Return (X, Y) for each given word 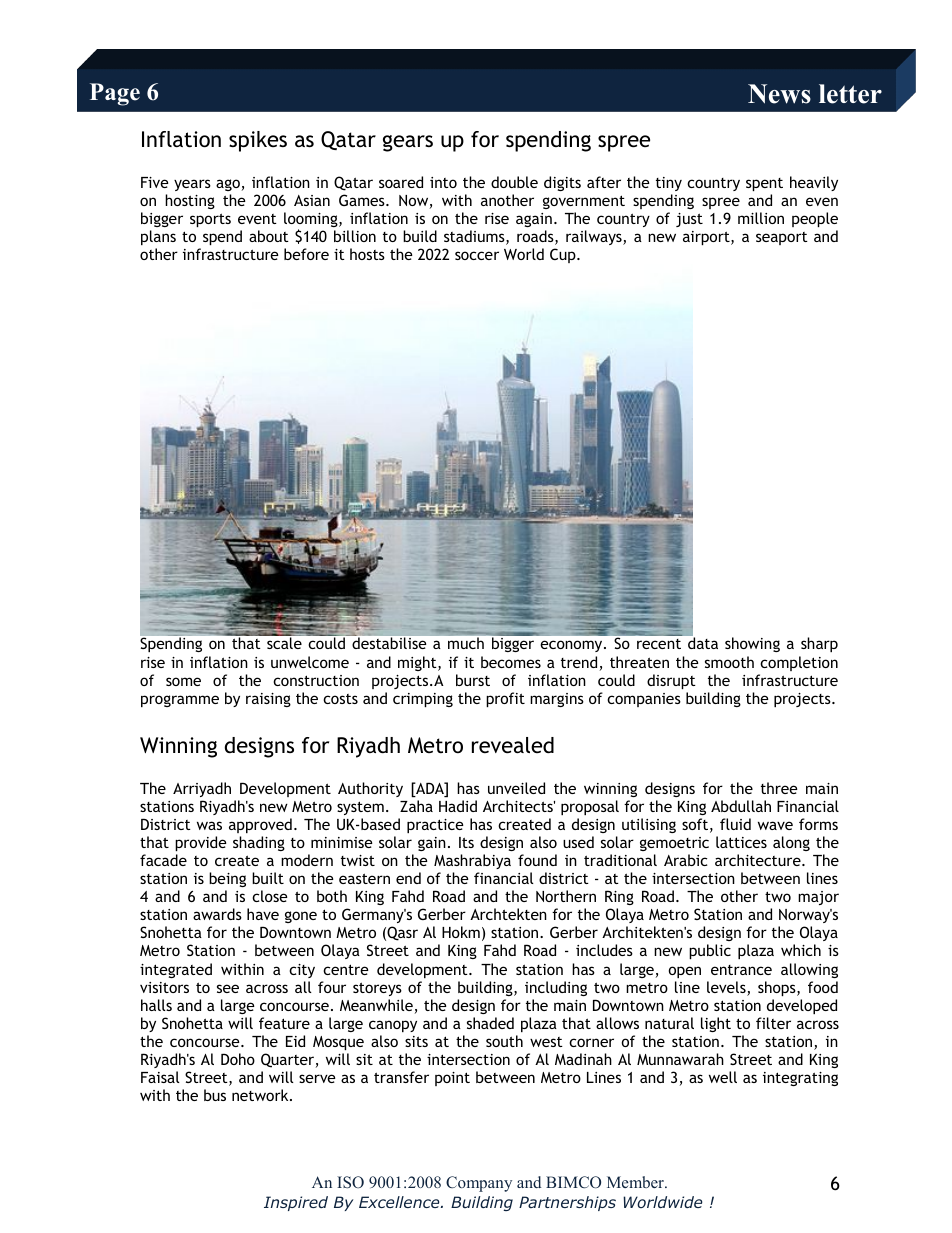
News (779, 94)
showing (752, 644)
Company (479, 1184)
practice (435, 826)
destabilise (389, 643)
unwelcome (310, 662)
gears (408, 143)
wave (775, 825)
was (209, 825)
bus (215, 1095)
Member (636, 1182)
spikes (258, 141)
